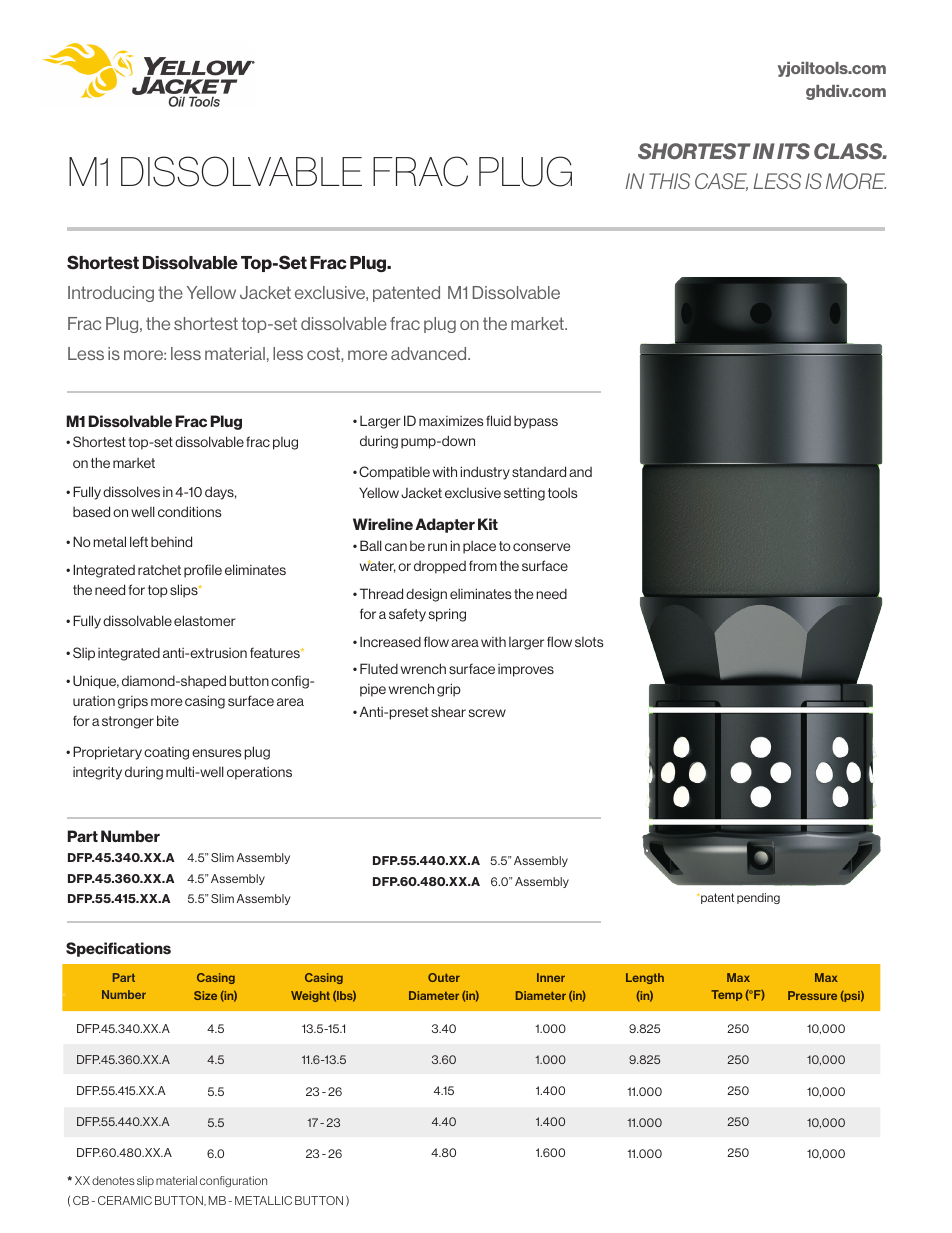 Image resolution: width=952 pixels, height=1233 pixels. Describe the element at coordinates (111, 294) in the screenshot. I see `Introducing` at that location.
